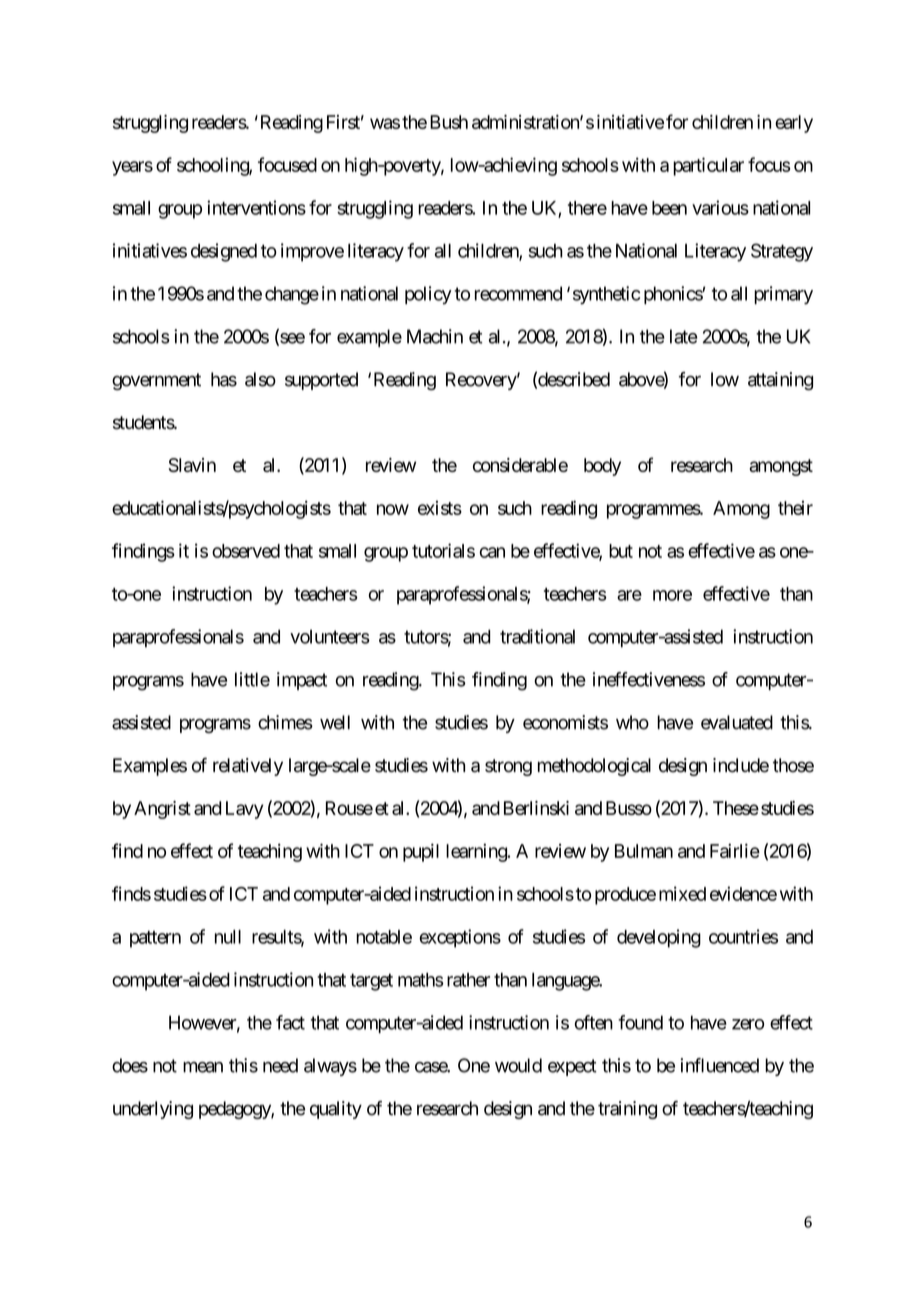  What do you see at coordinates (248, 767) in the page?
I see `relatively` at bounding box center [248, 767].
